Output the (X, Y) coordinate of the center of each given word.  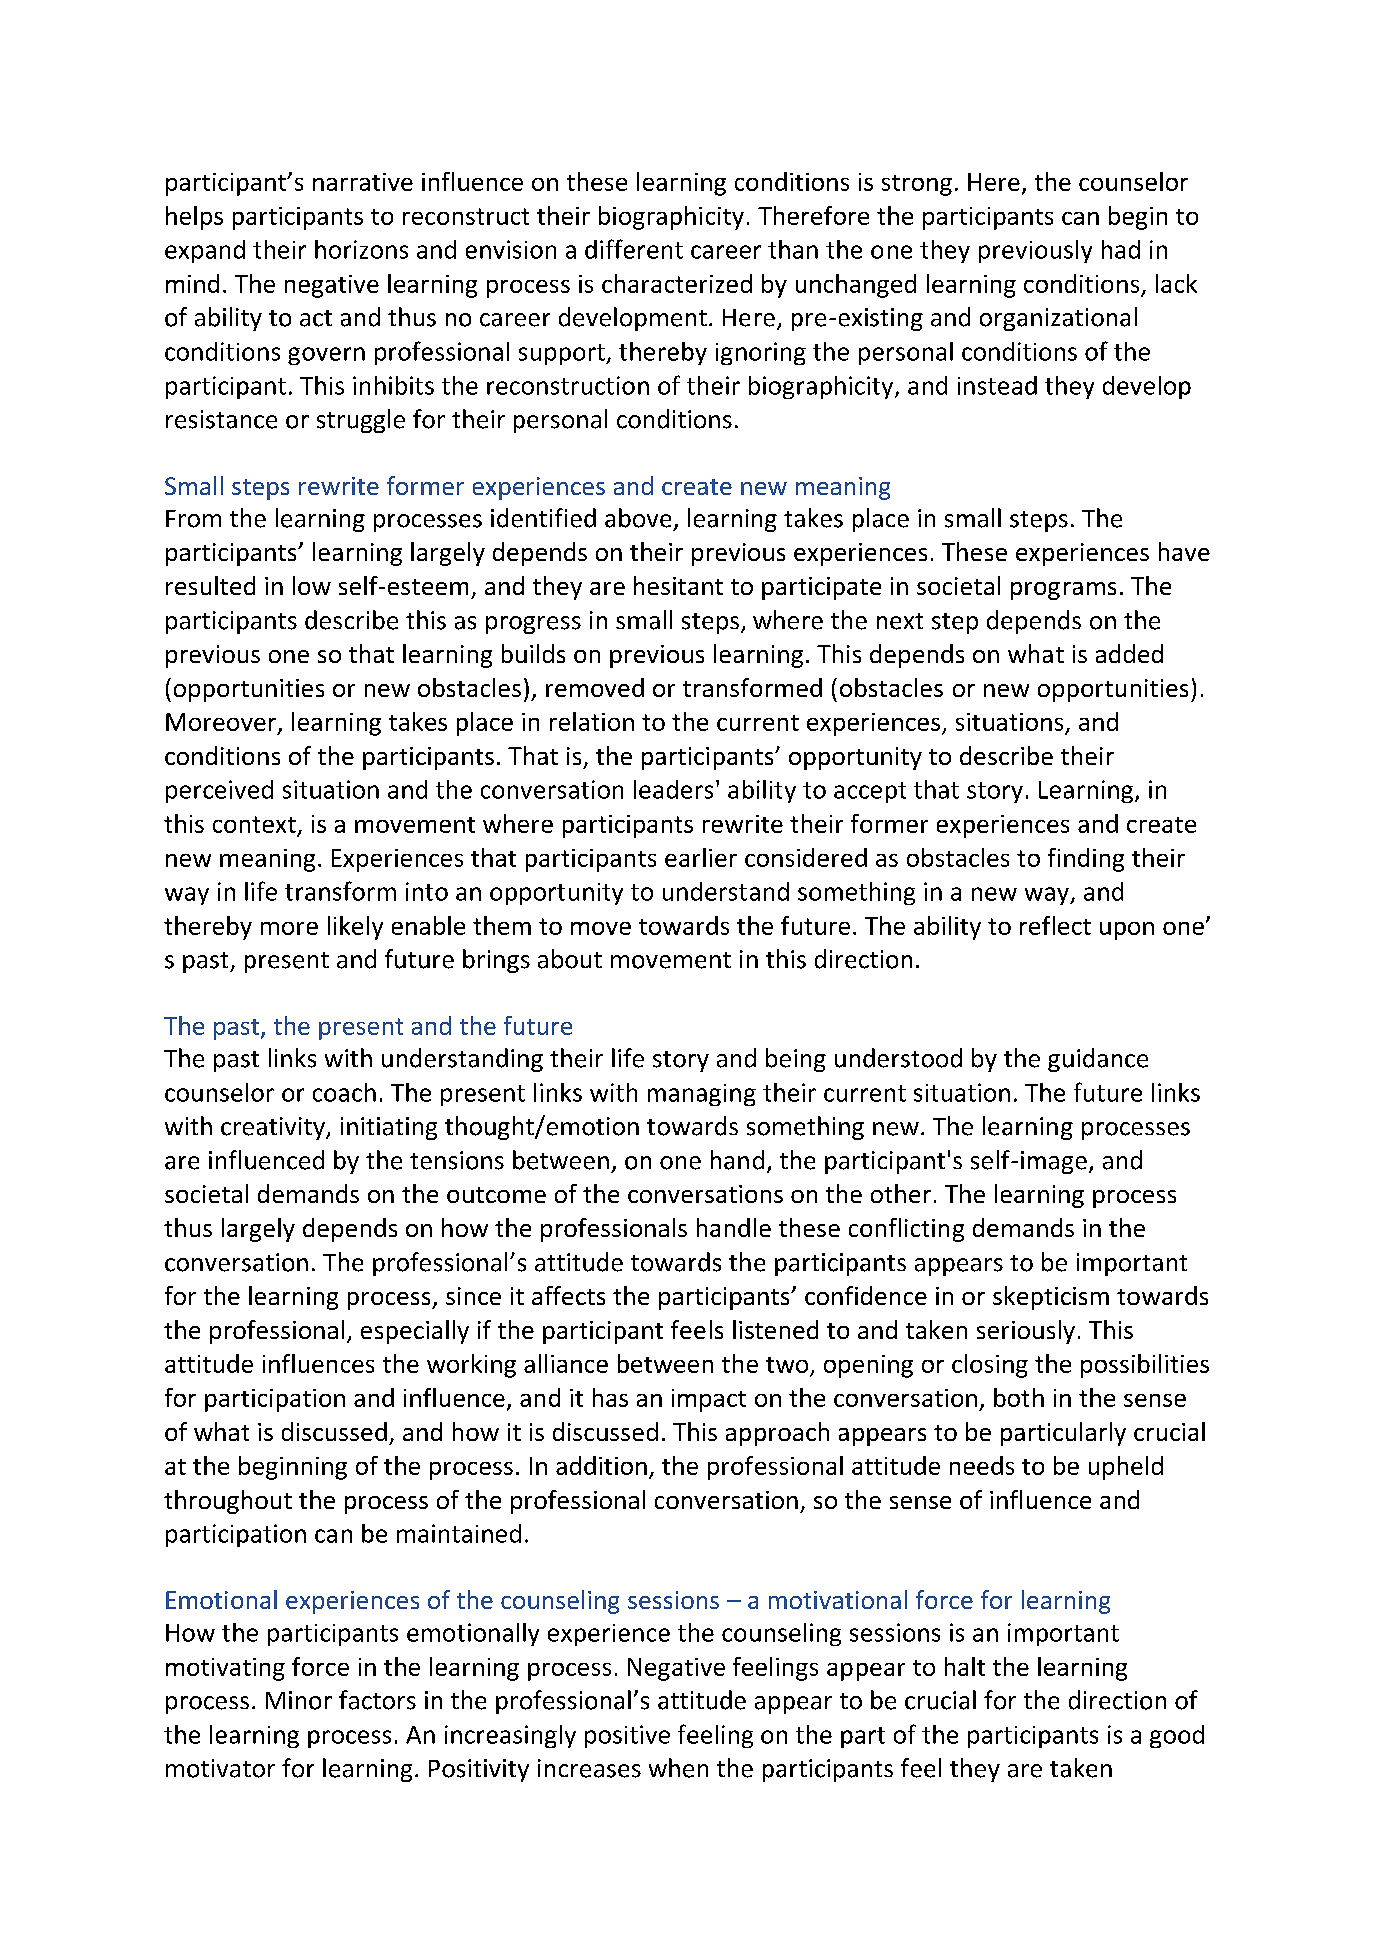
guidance (1098, 1060)
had (1121, 249)
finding (1086, 860)
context (254, 824)
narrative (363, 182)
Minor (299, 1700)
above (638, 518)
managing (702, 1095)
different (634, 249)
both (1019, 1397)
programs (1063, 591)
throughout (228, 1502)
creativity (274, 1128)
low (312, 585)
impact (709, 1400)
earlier (701, 857)
